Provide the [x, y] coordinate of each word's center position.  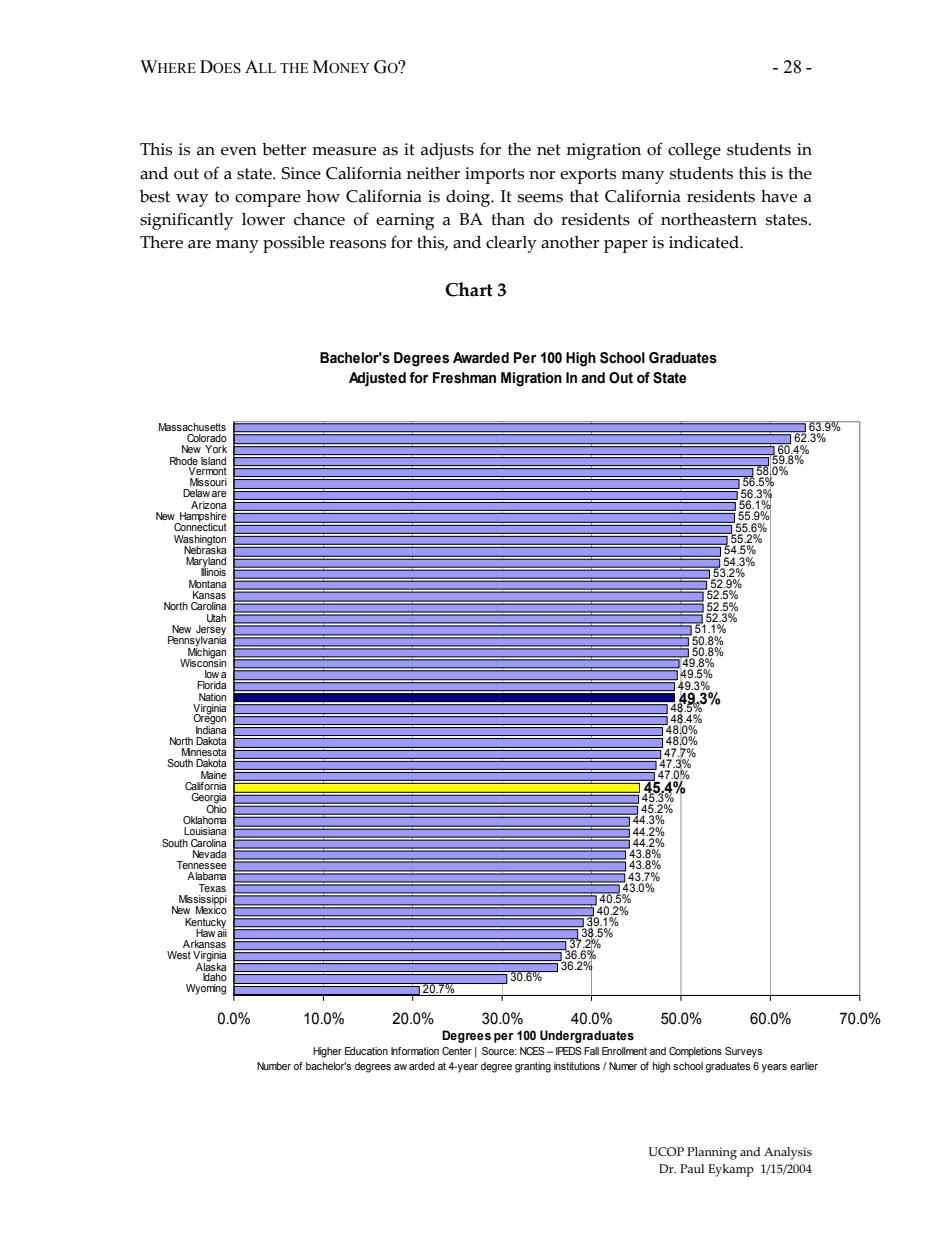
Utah [216, 618]
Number [274, 1066]
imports [494, 175]
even [239, 151]
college [694, 151]
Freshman [464, 378]
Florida [211, 685]
